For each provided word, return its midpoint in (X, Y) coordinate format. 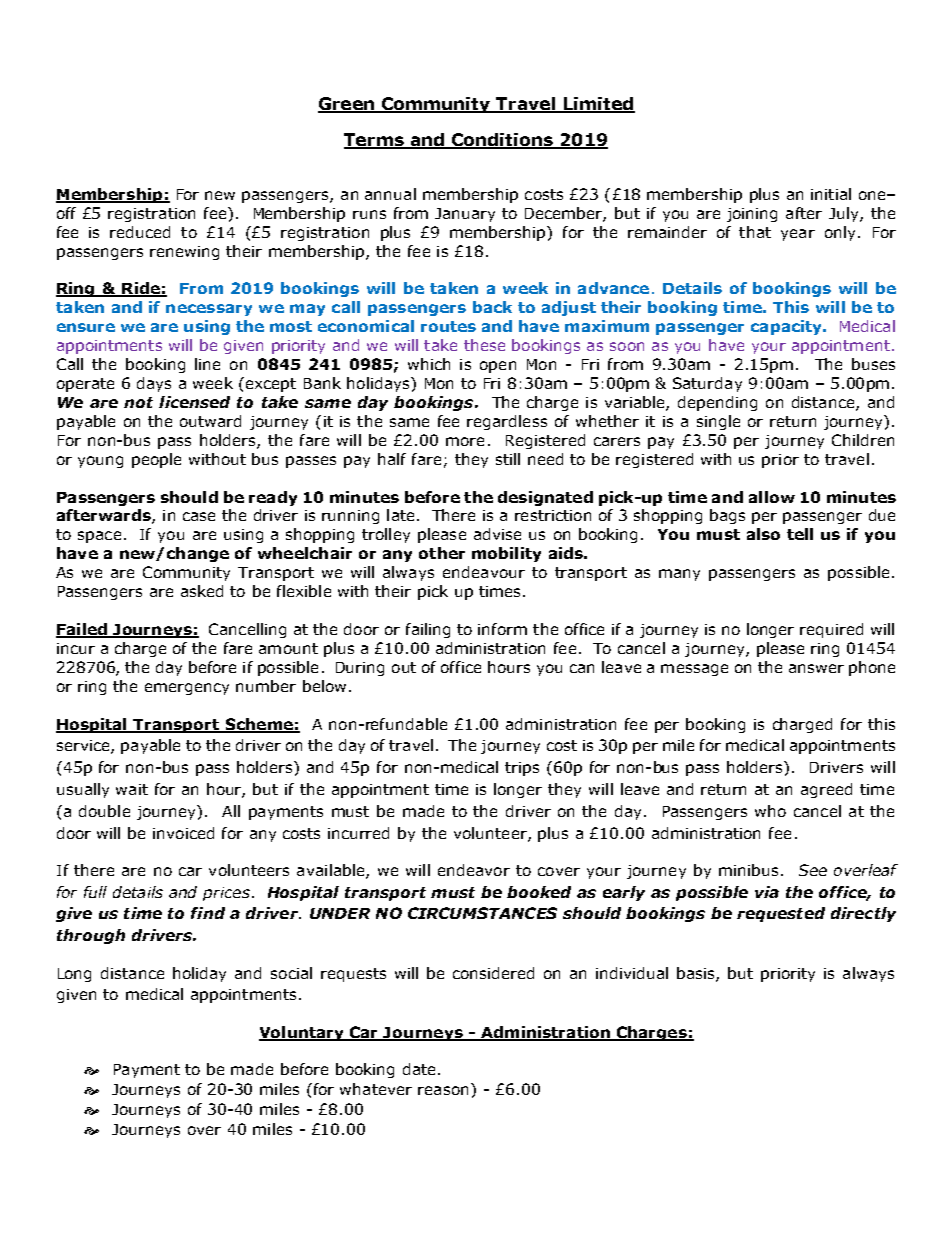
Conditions (502, 141)
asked (202, 591)
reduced (140, 232)
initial (831, 194)
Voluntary (302, 1033)
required (831, 630)
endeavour (484, 572)
